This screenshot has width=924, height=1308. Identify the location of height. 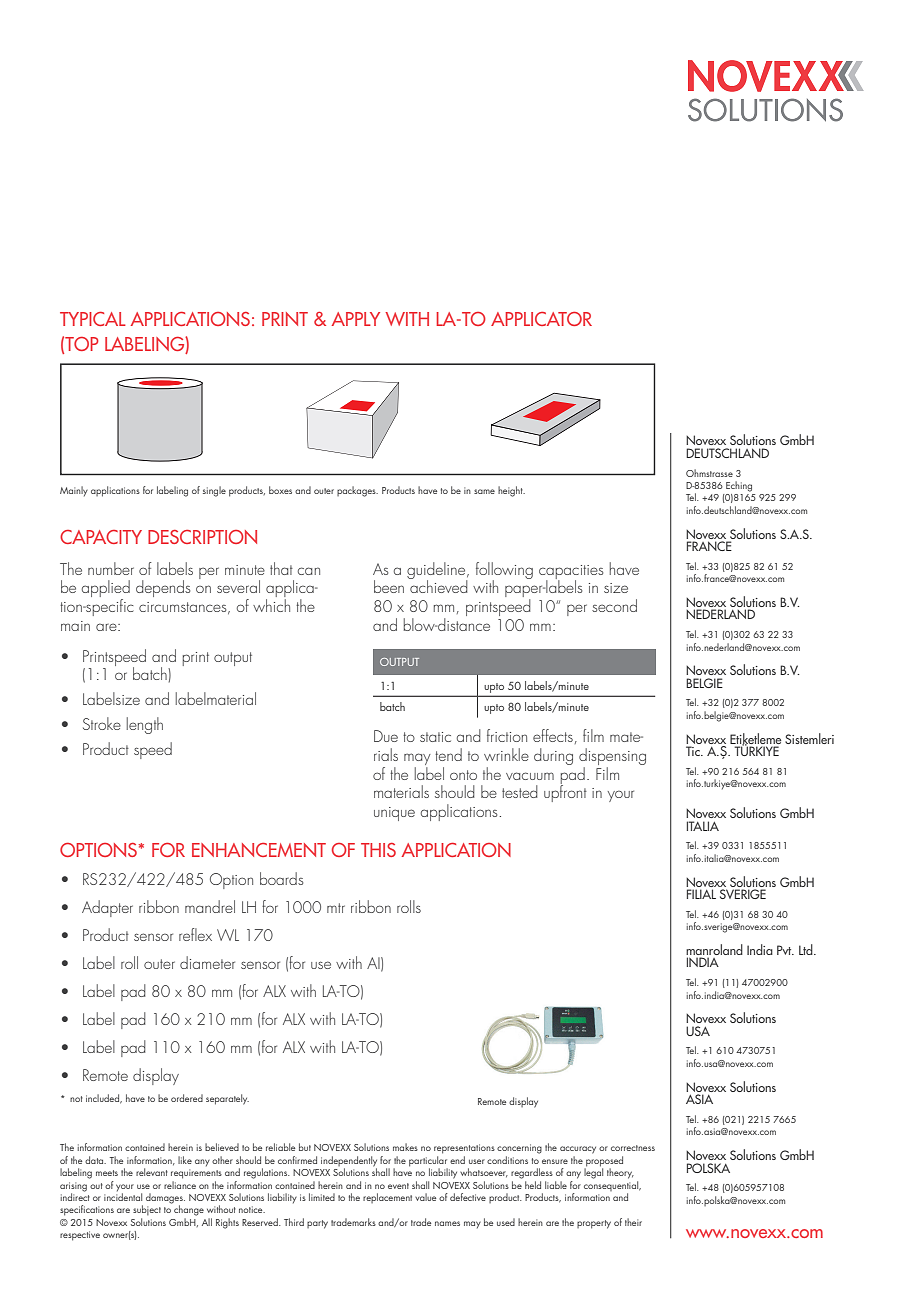
(511, 491).
